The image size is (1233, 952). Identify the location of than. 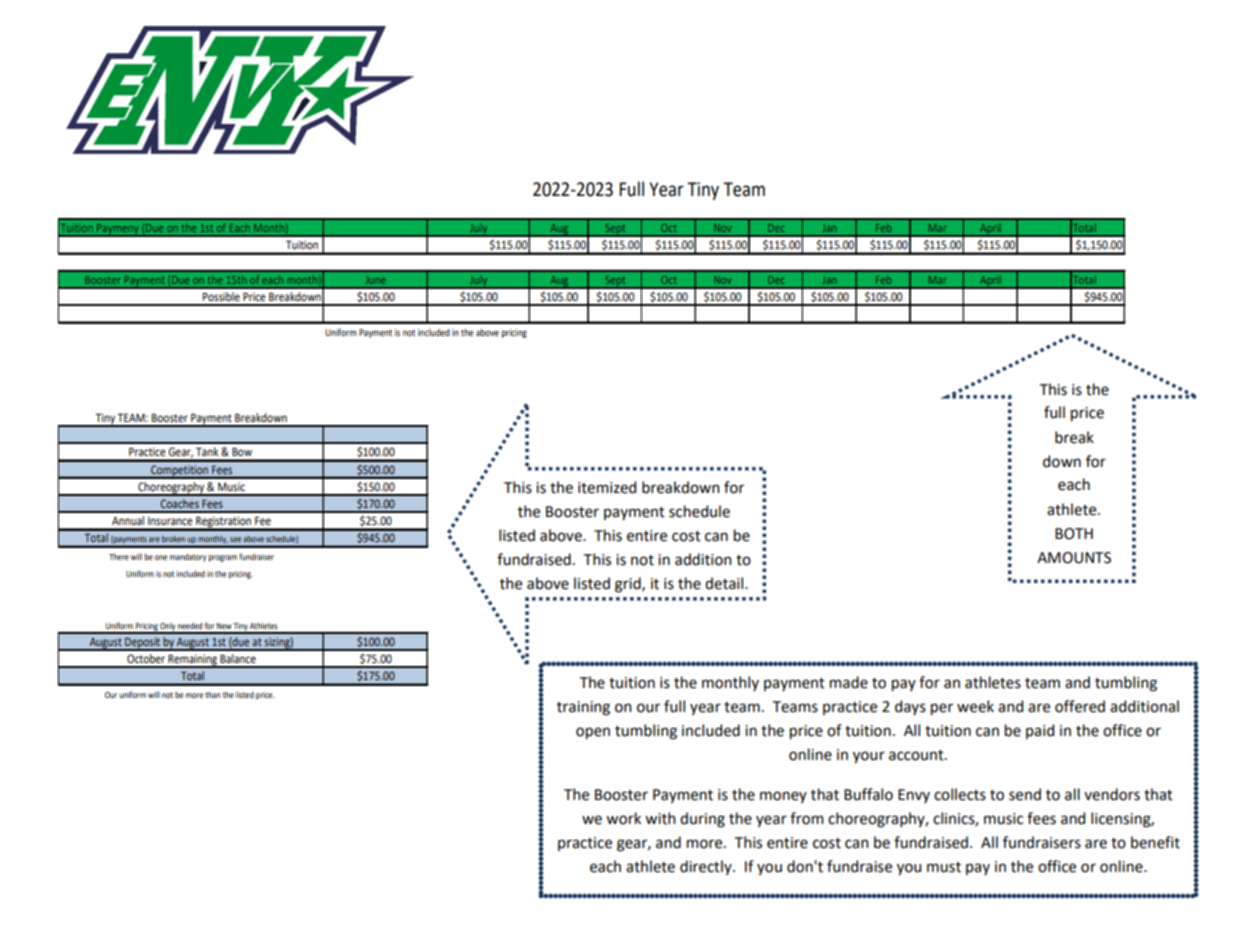
(213, 695).
